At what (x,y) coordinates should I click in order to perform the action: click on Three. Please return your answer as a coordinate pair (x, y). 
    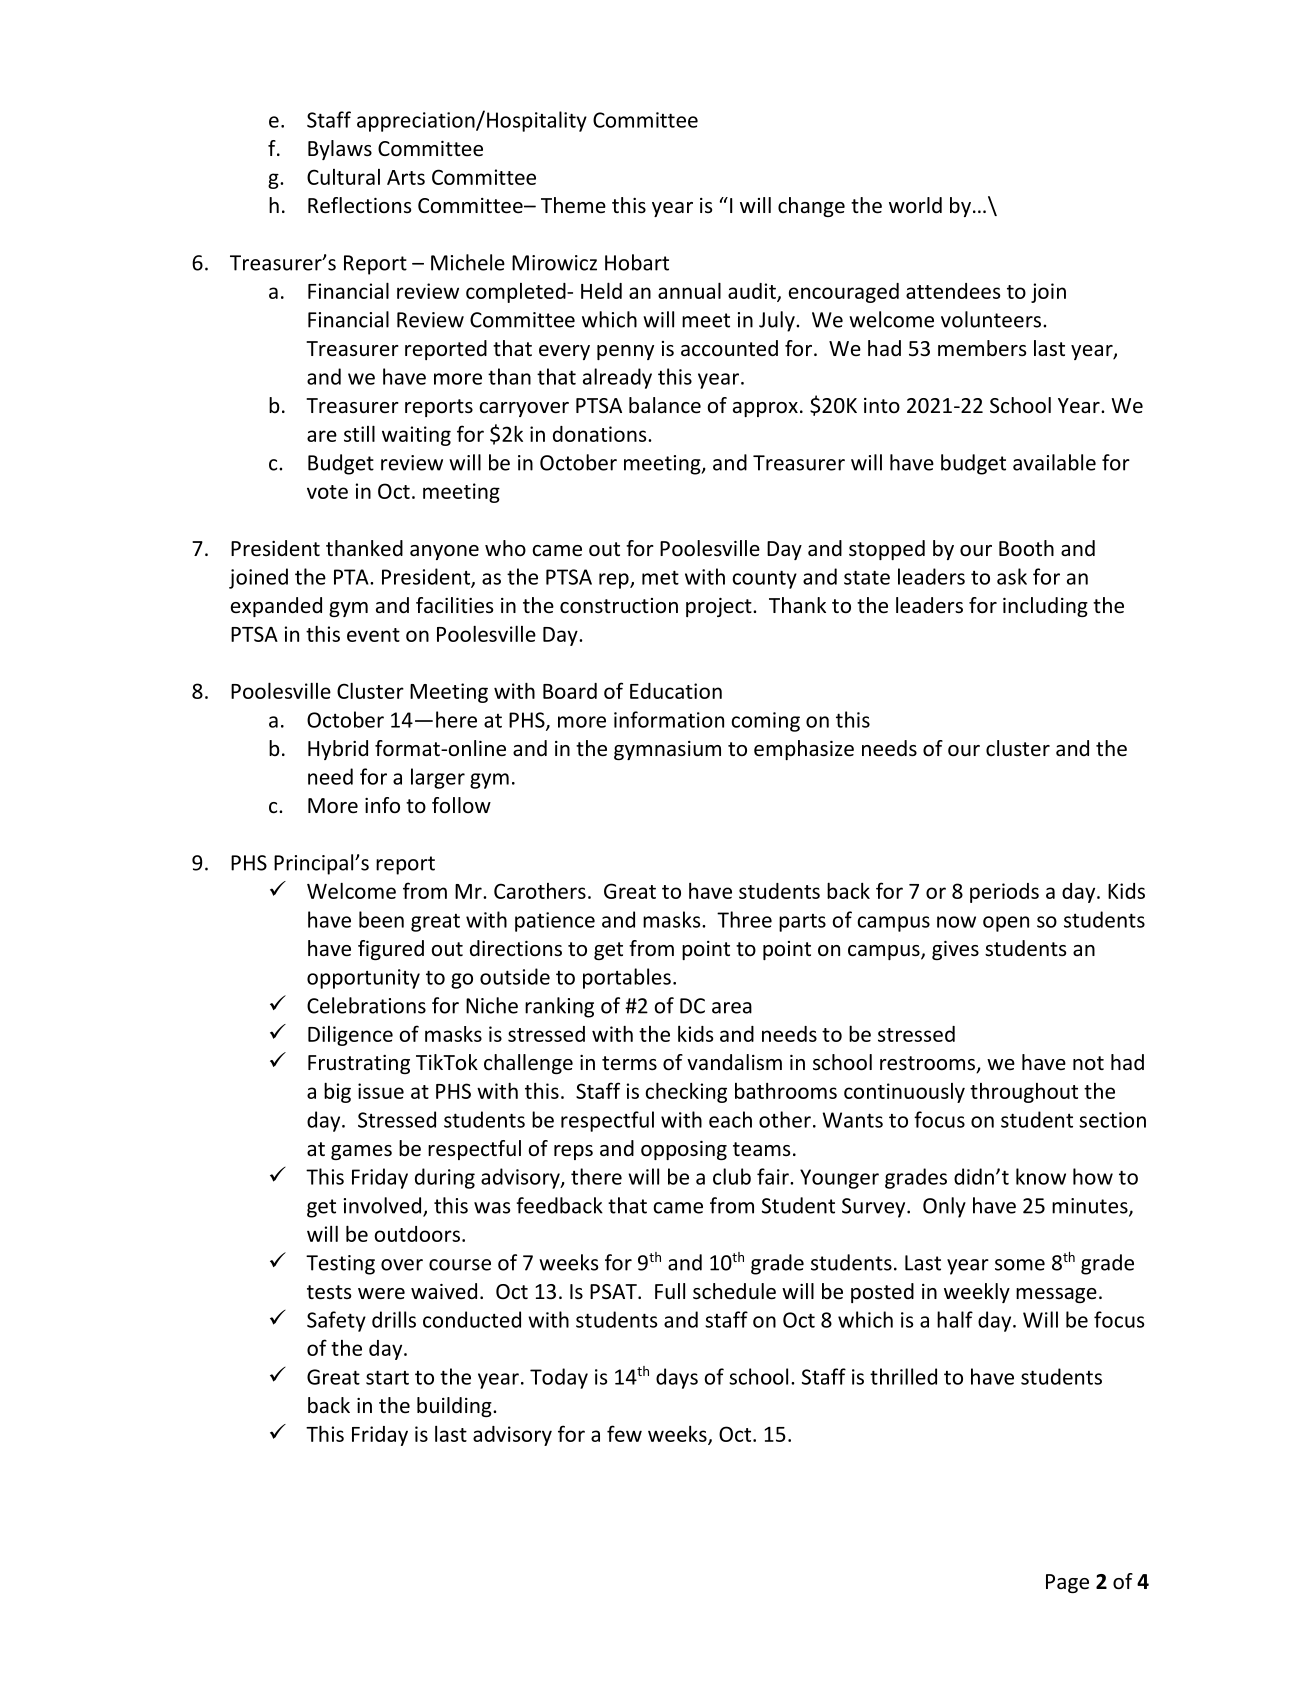
    Looking at the image, I should click on (744, 919).
